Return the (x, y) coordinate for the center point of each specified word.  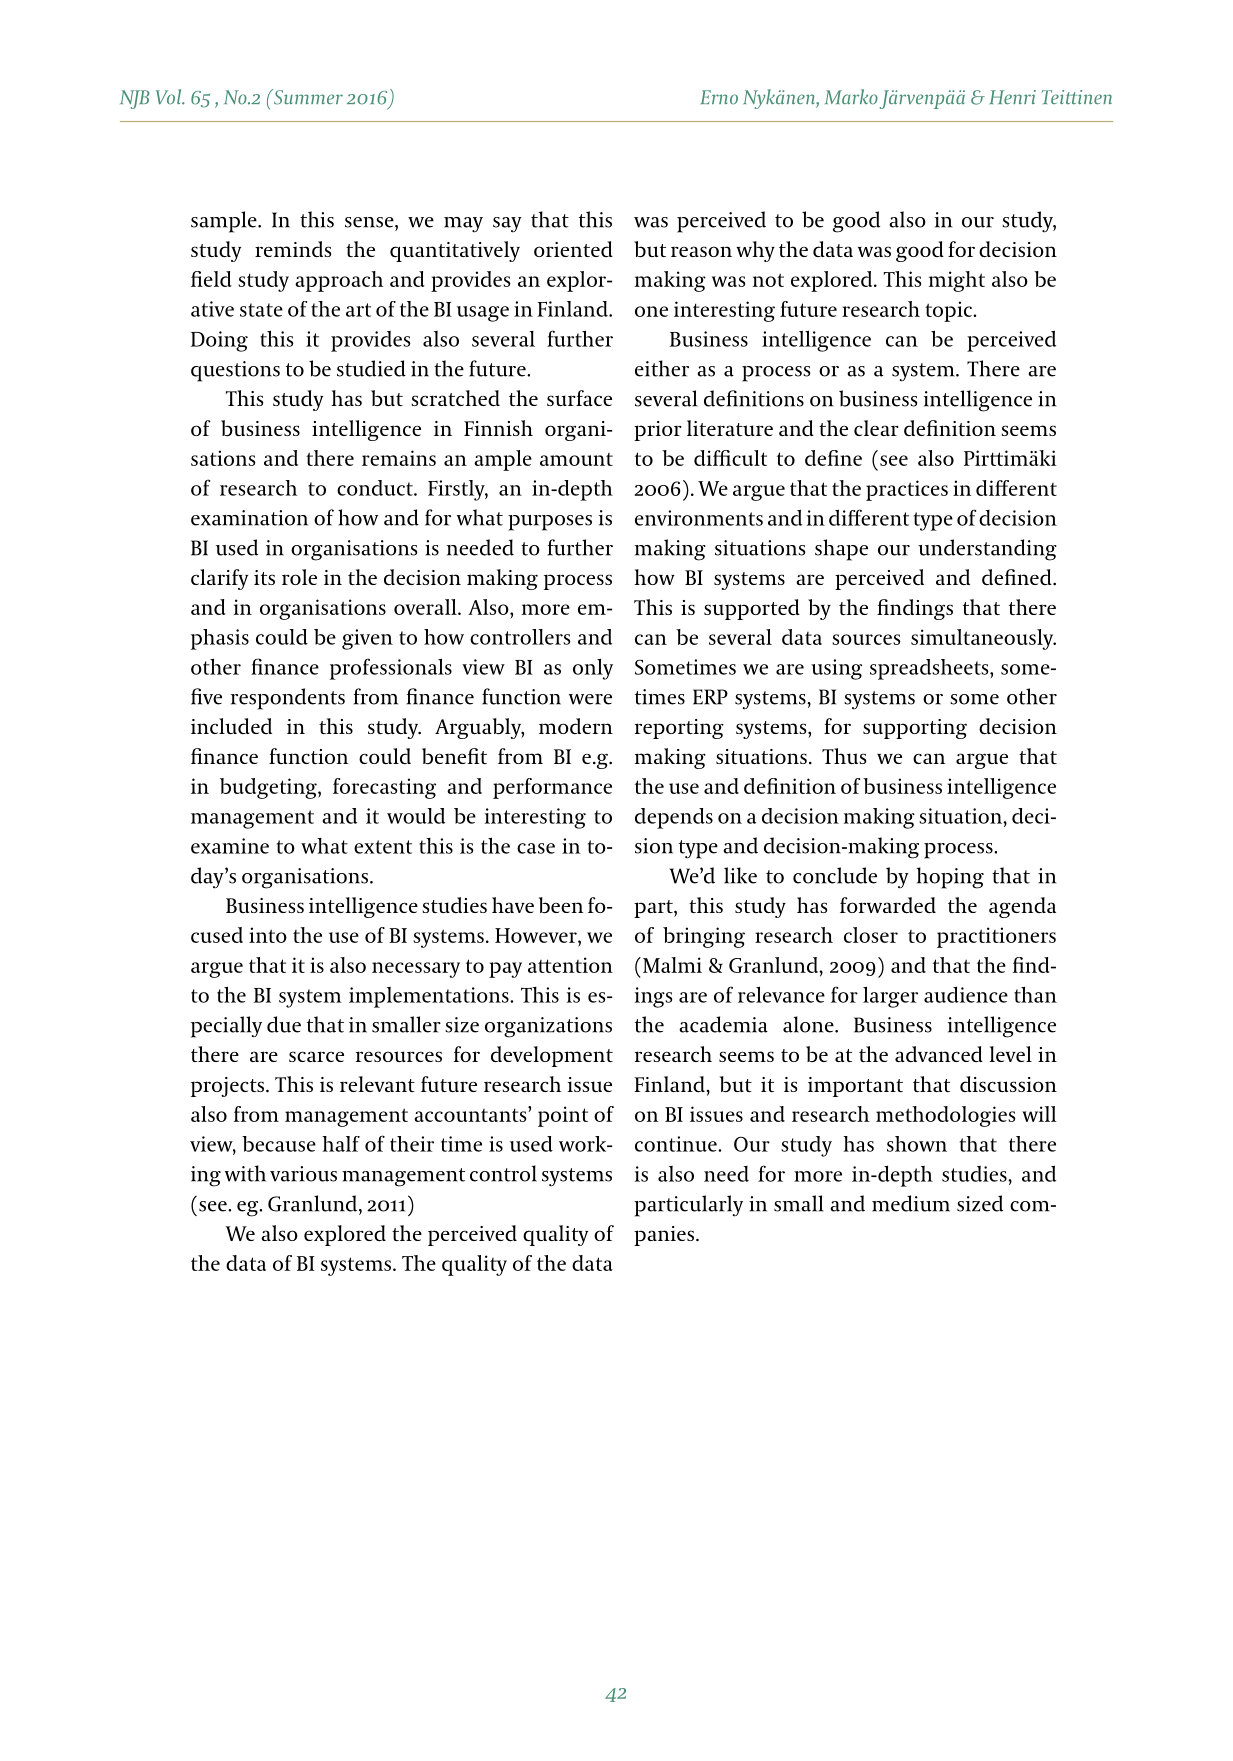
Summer (307, 97)
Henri (1013, 97)
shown (917, 1144)
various (303, 1174)
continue (677, 1144)
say (507, 225)
